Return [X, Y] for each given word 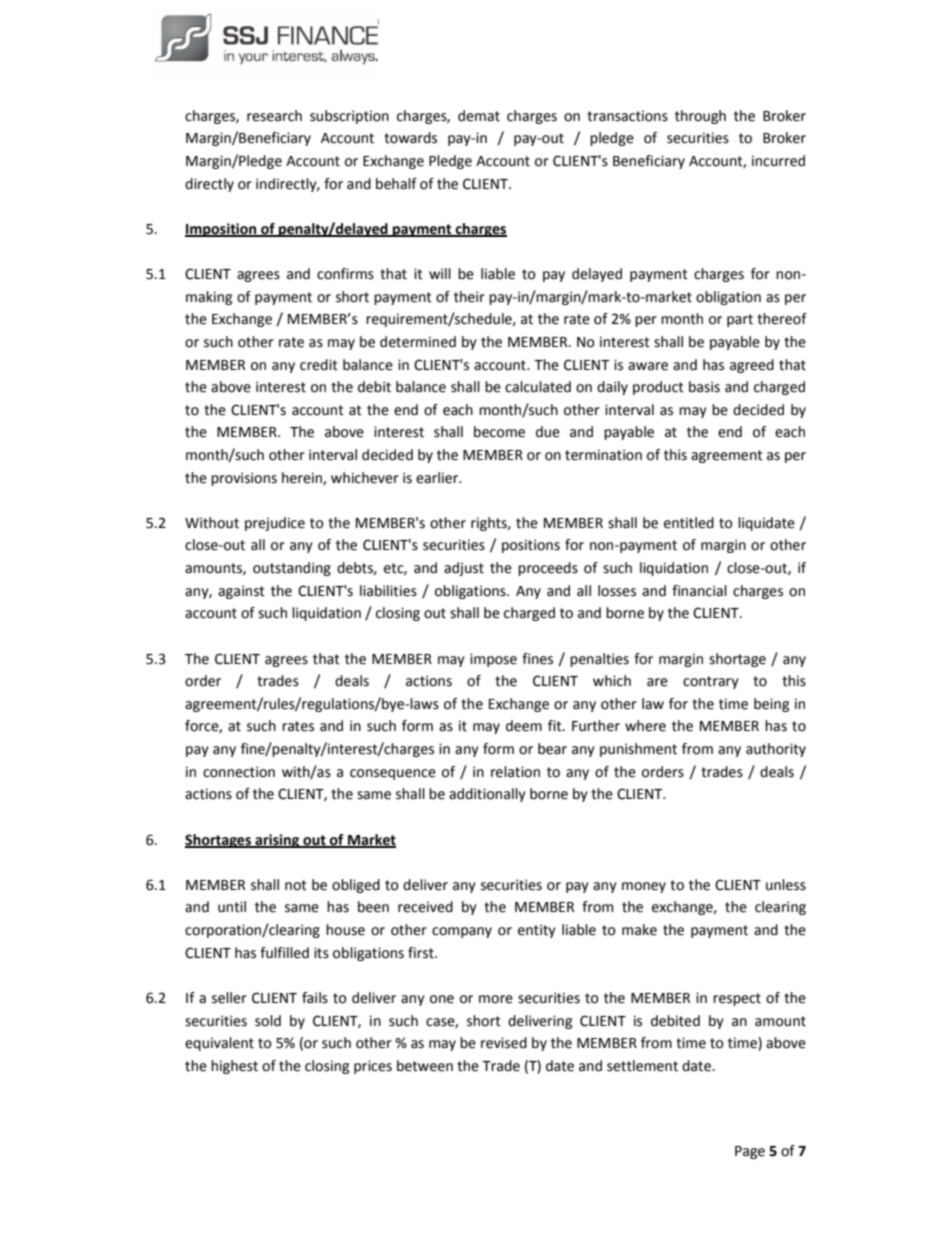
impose [493, 660]
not [296, 885]
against [241, 592]
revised [504, 1043]
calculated [538, 387]
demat [479, 116]
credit [319, 365]
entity [537, 931]
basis [704, 387]
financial [699, 591]
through [700, 117]
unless [786, 885]
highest [234, 1067]
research [274, 116]
